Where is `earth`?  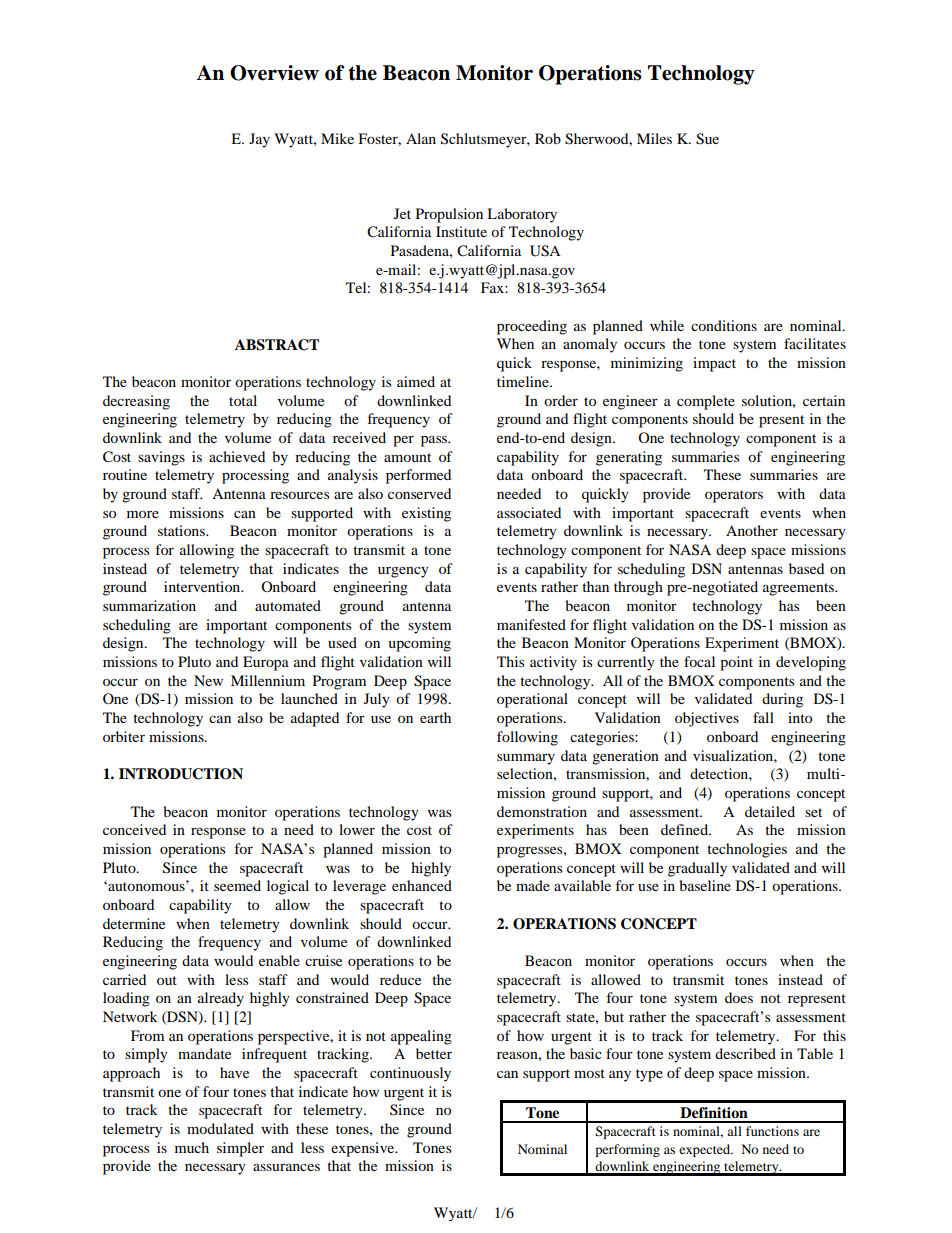
earth is located at coordinates (435, 717).
